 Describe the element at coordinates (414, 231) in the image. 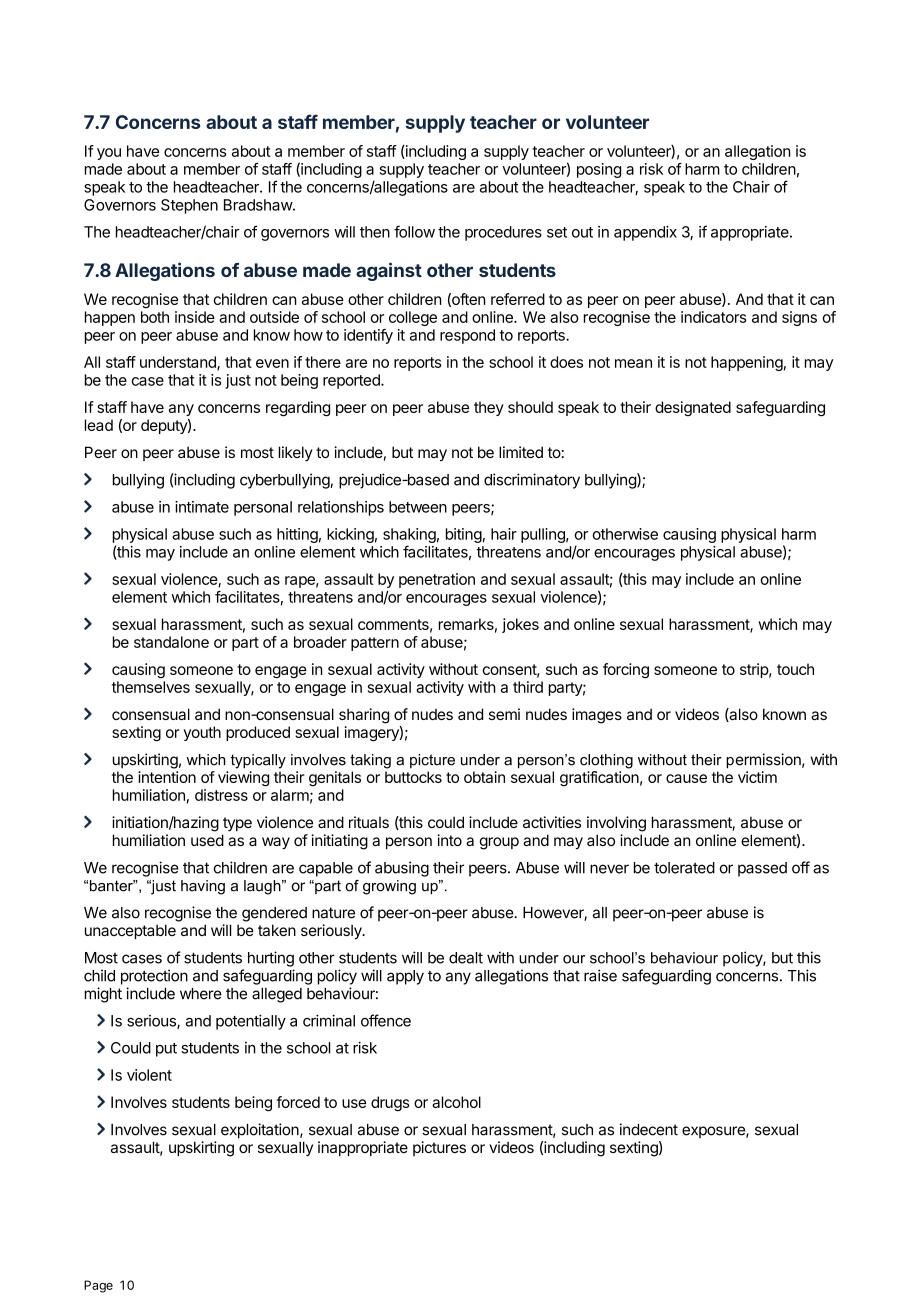

I see `follow` at that location.
